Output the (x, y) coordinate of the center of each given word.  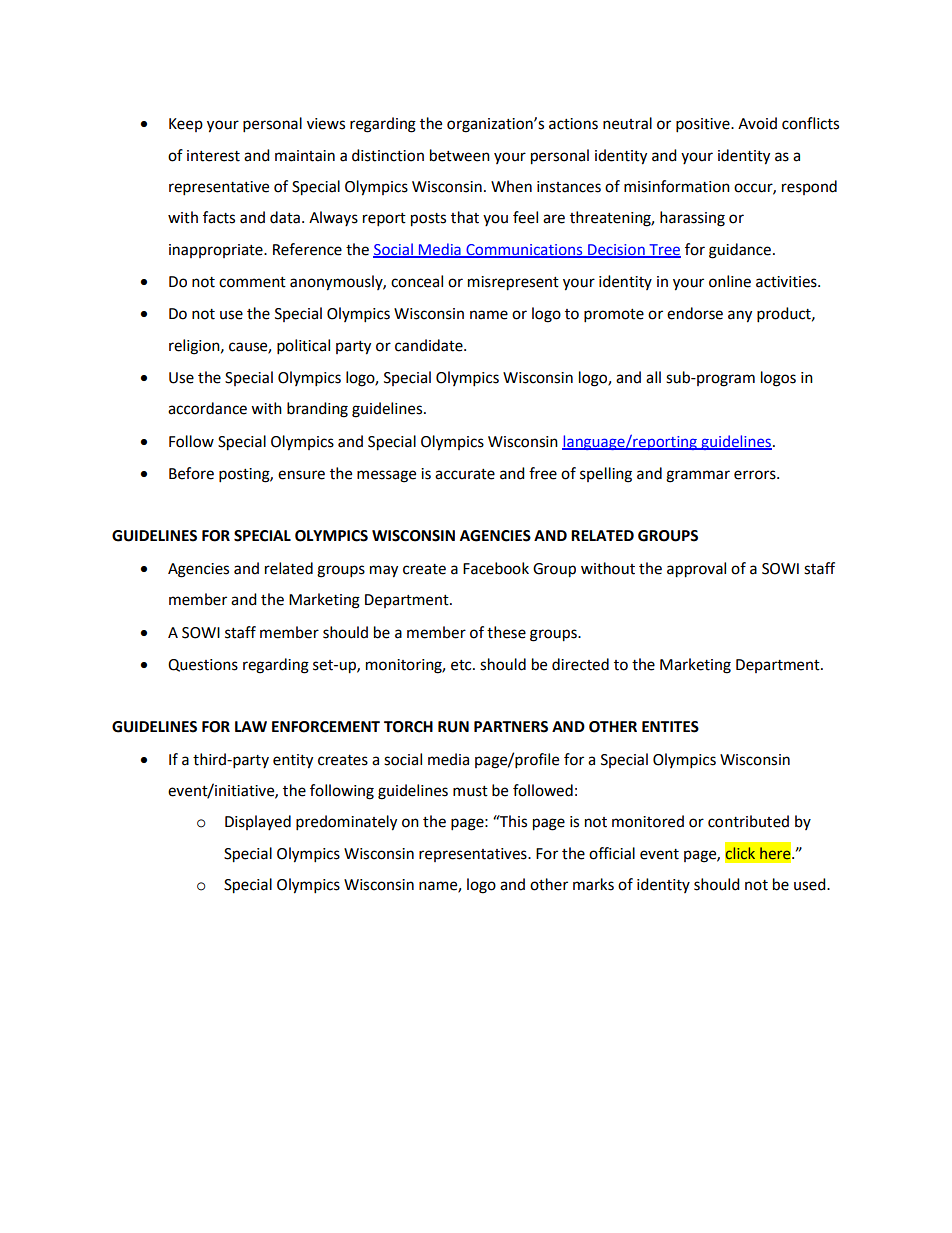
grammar (698, 476)
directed (580, 664)
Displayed (258, 822)
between (460, 155)
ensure (301, 475)
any (740, 316)
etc (462, 665)
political (303, 347)
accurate (465, 474)
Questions (203, 665)
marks (593, 884)
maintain (305, 156)
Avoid (757, 123)
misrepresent (513, 283)
